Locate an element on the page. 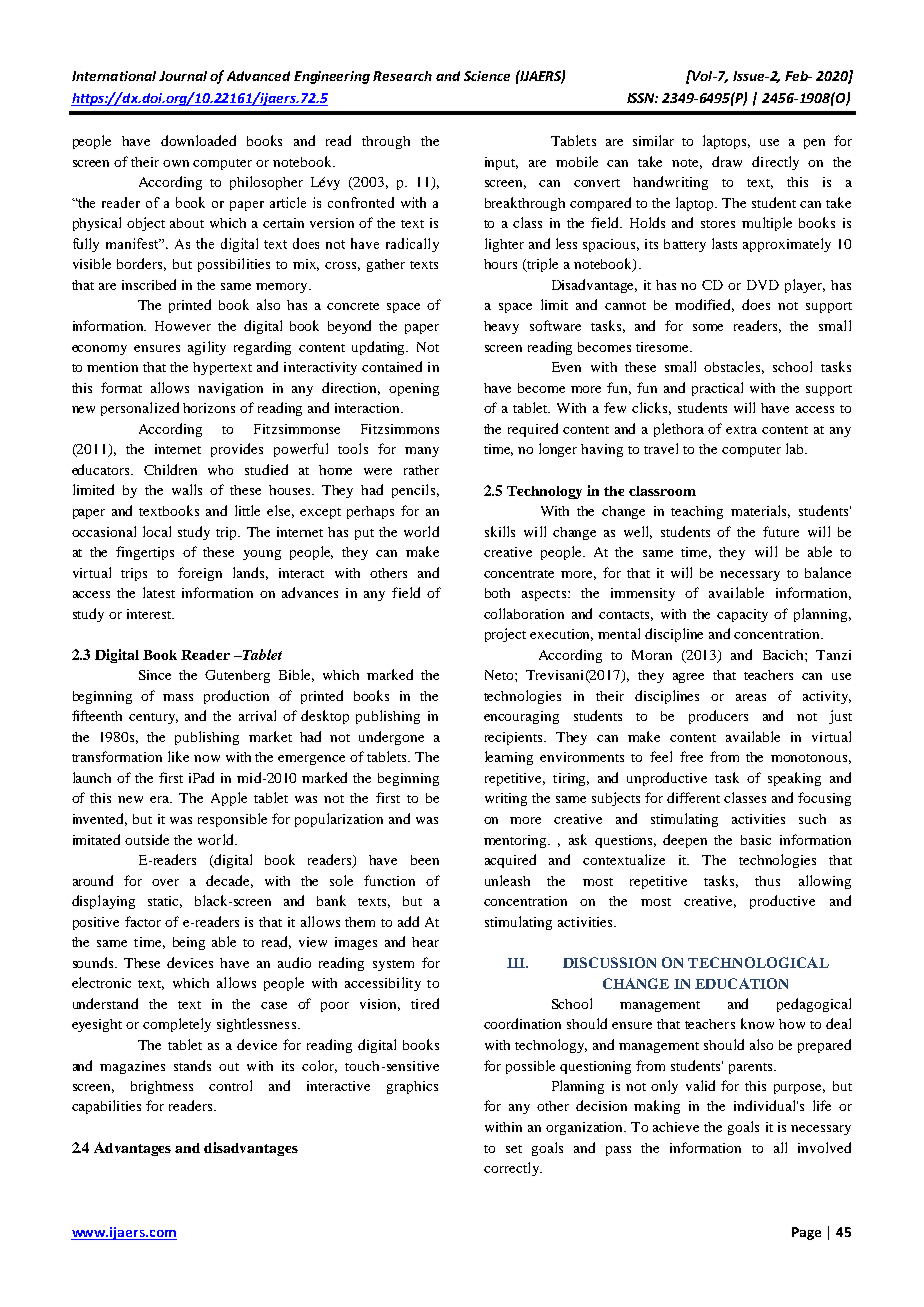 This page has height=1307, width=924. Since is located at coordinates (155, 675).
